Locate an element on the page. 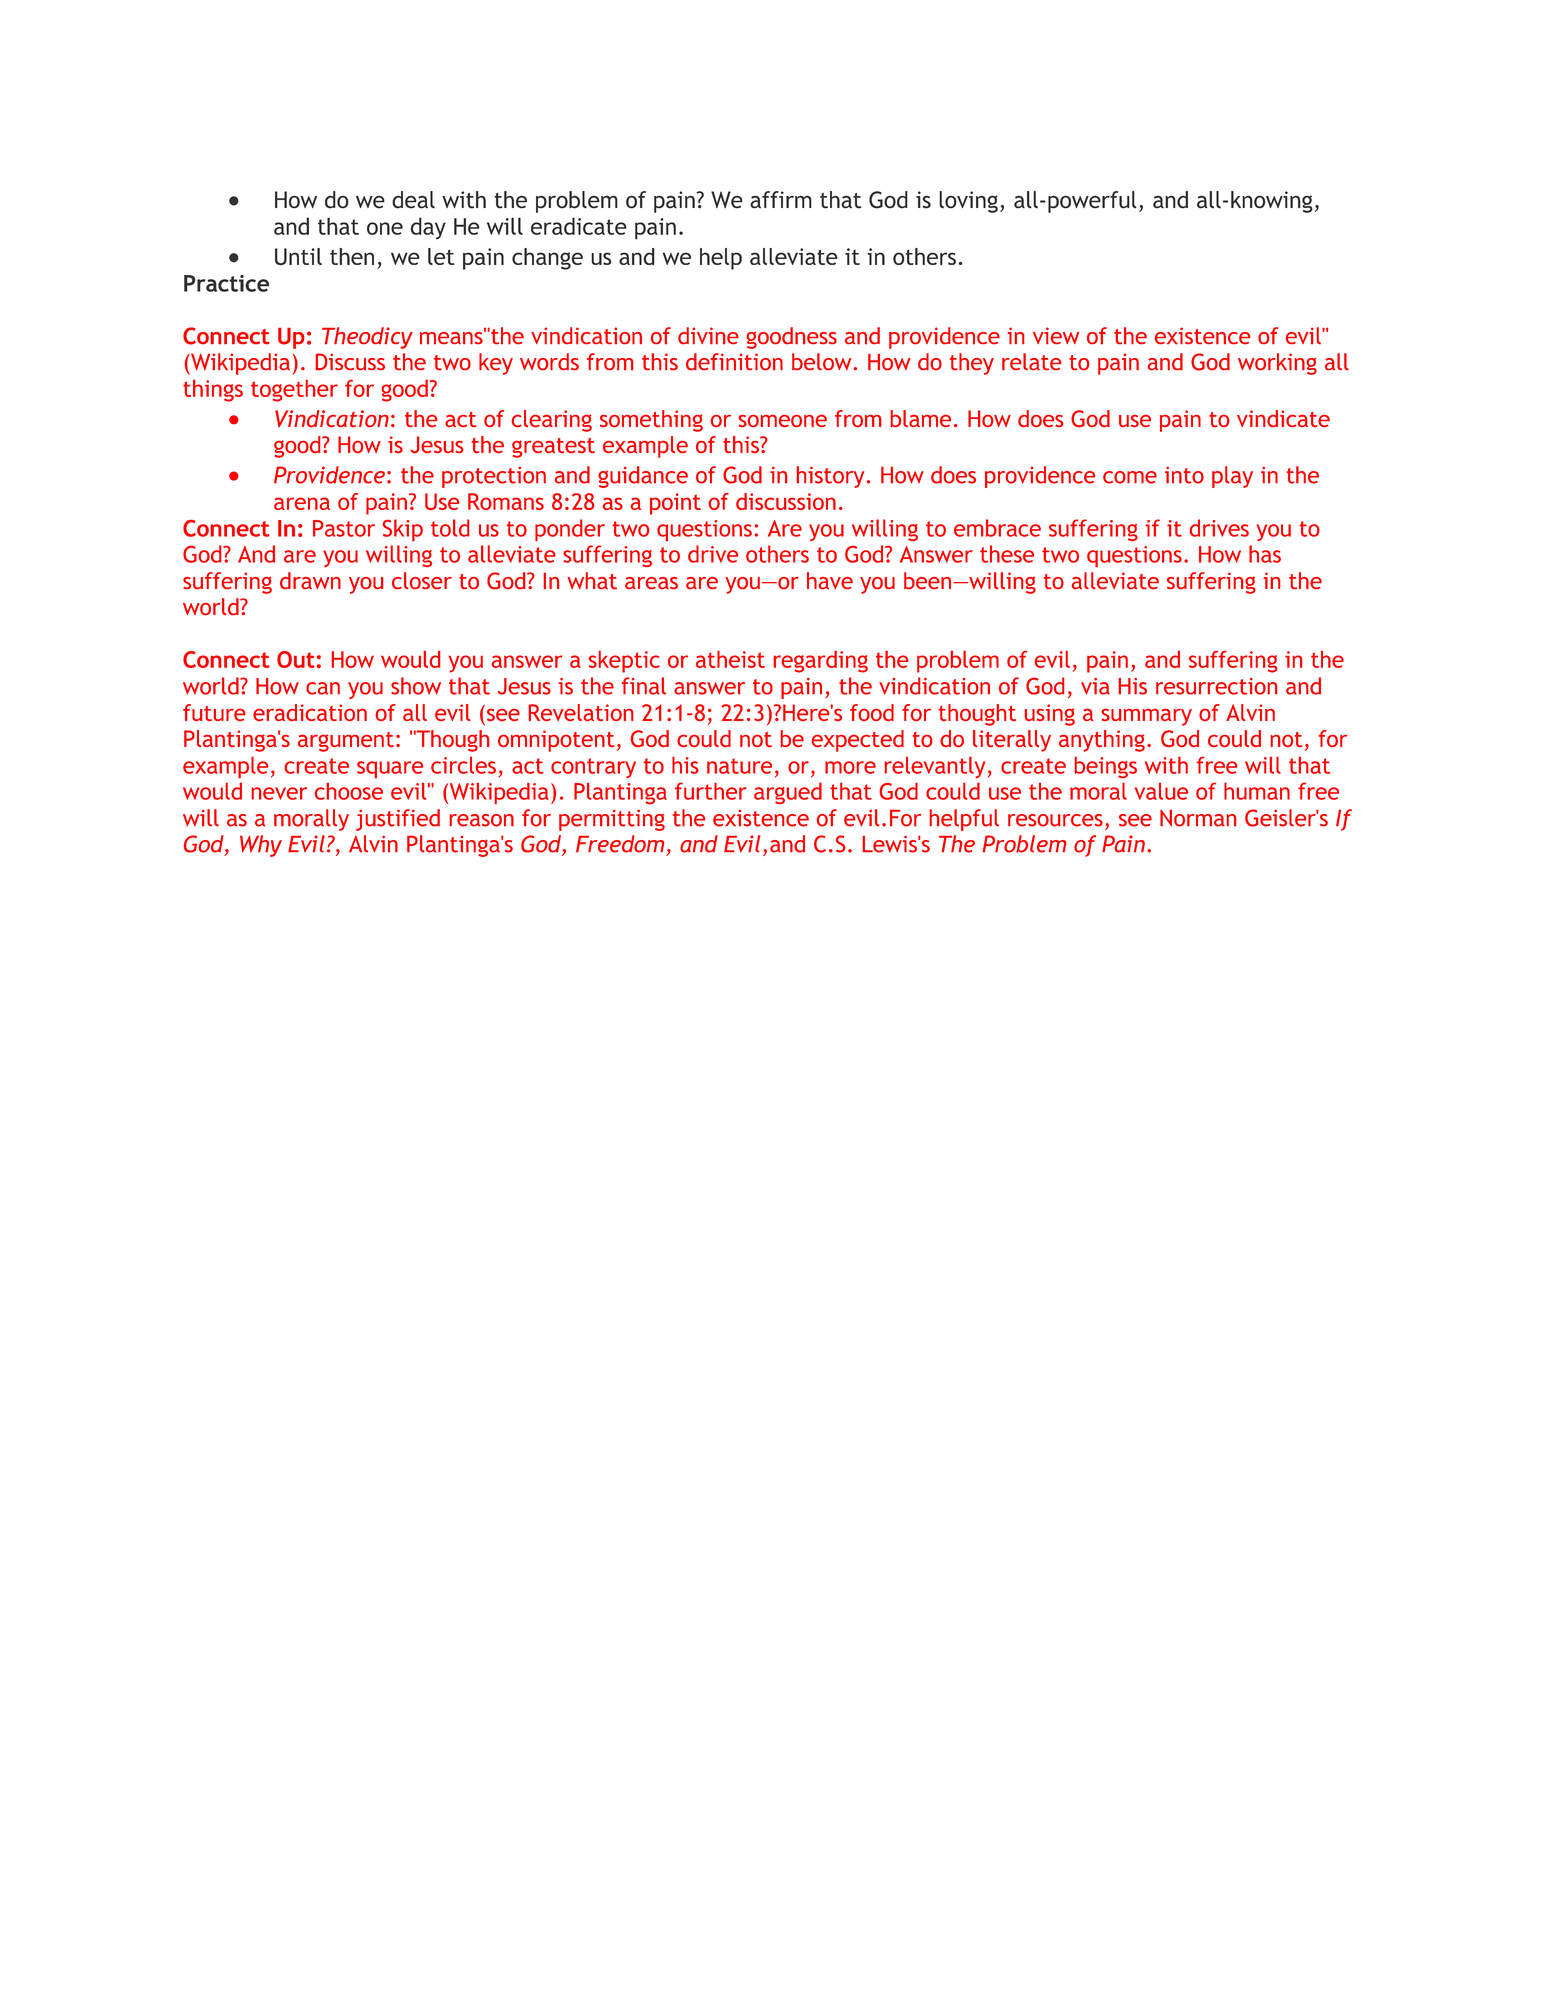 The width and height of the document is (1542, 1996). has is located at coordinates (1265, 554).
